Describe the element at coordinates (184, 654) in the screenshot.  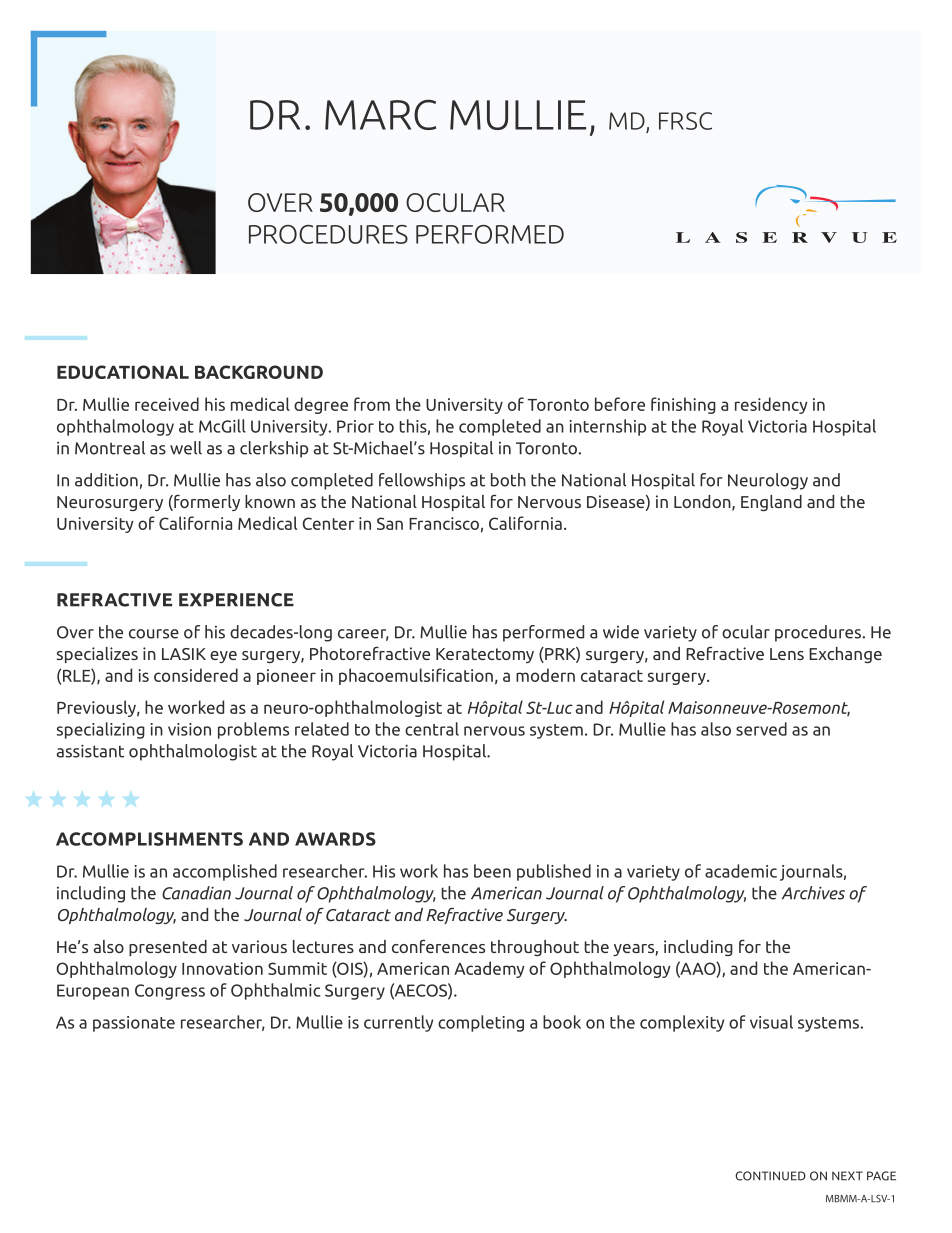
I see `LASIK` at that location.
